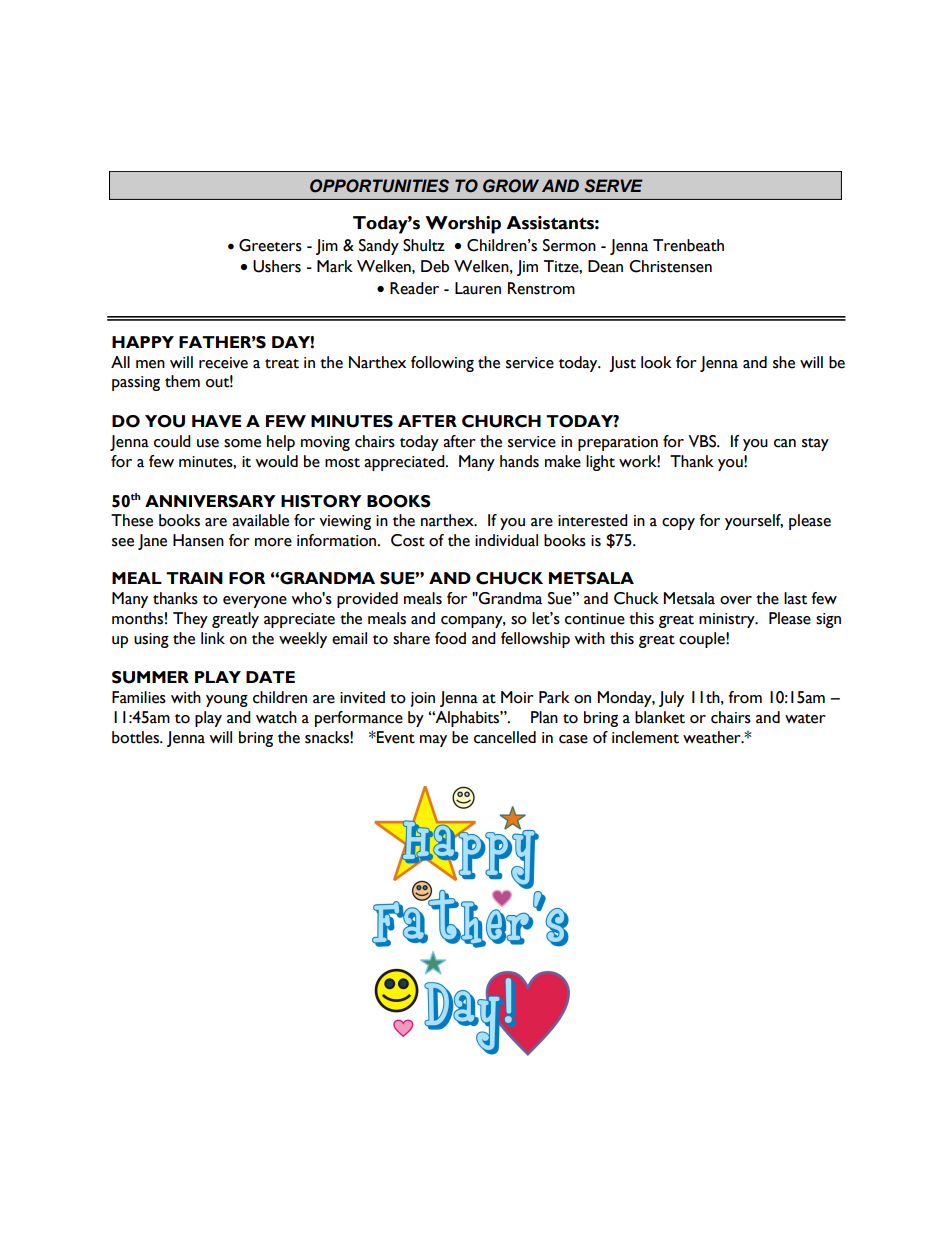  Describe the element at coordinates (656, 362) in the page. I see `look` at that location.
